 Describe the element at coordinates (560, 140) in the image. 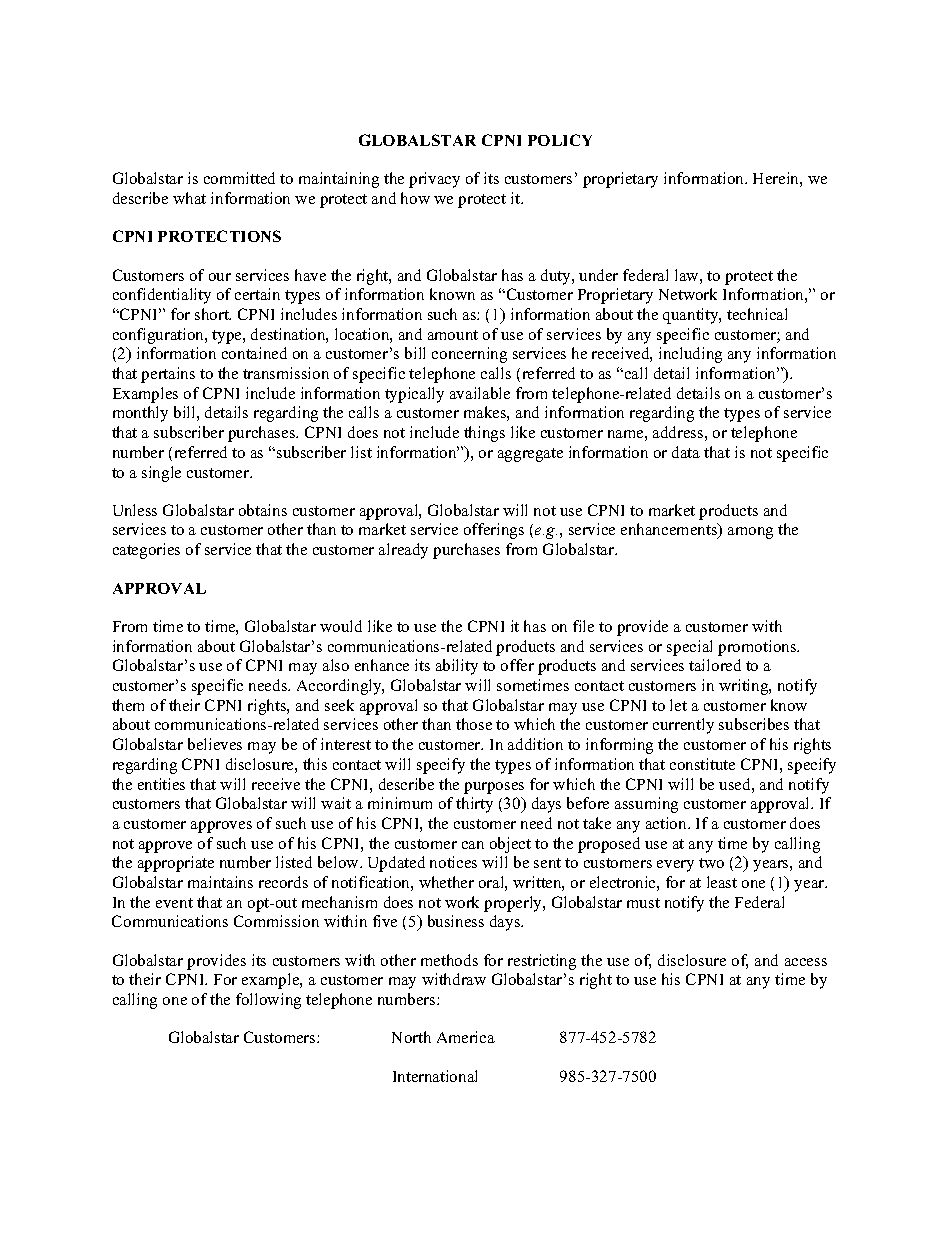

I see `POLICY` at that location.
